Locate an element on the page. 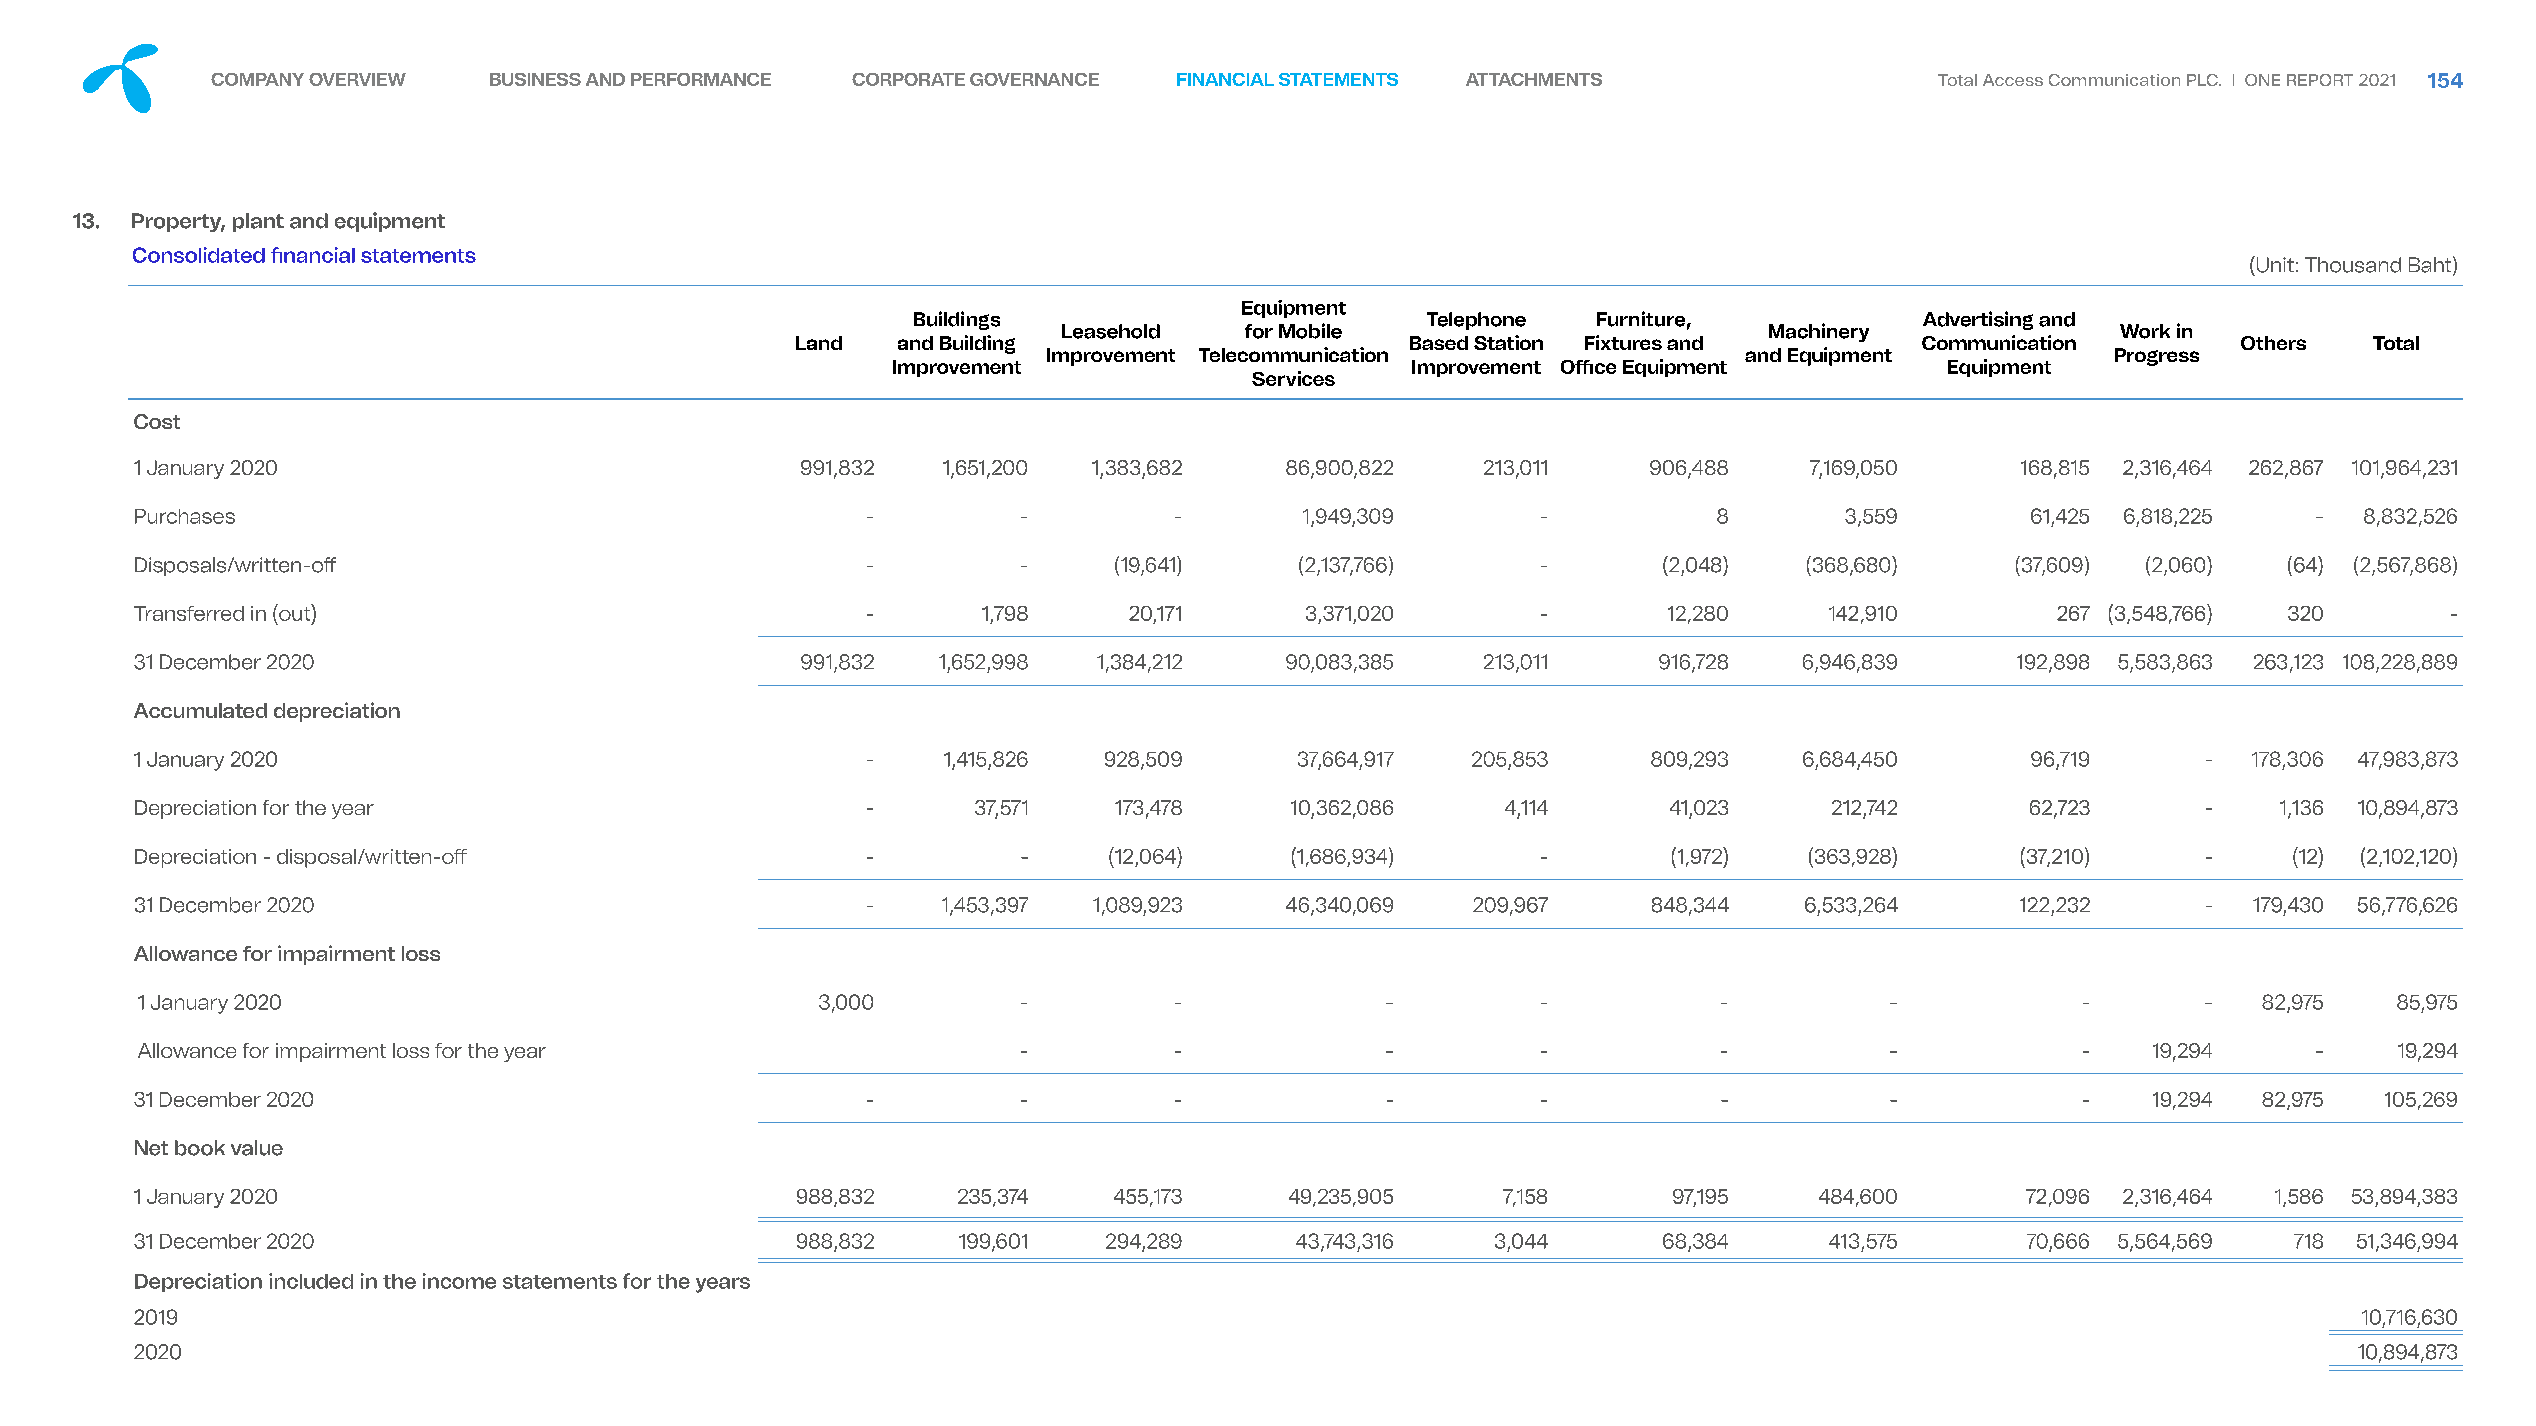 The image size is (2536, 1426). OVERVIEW is located at coordinates (357, 79).
